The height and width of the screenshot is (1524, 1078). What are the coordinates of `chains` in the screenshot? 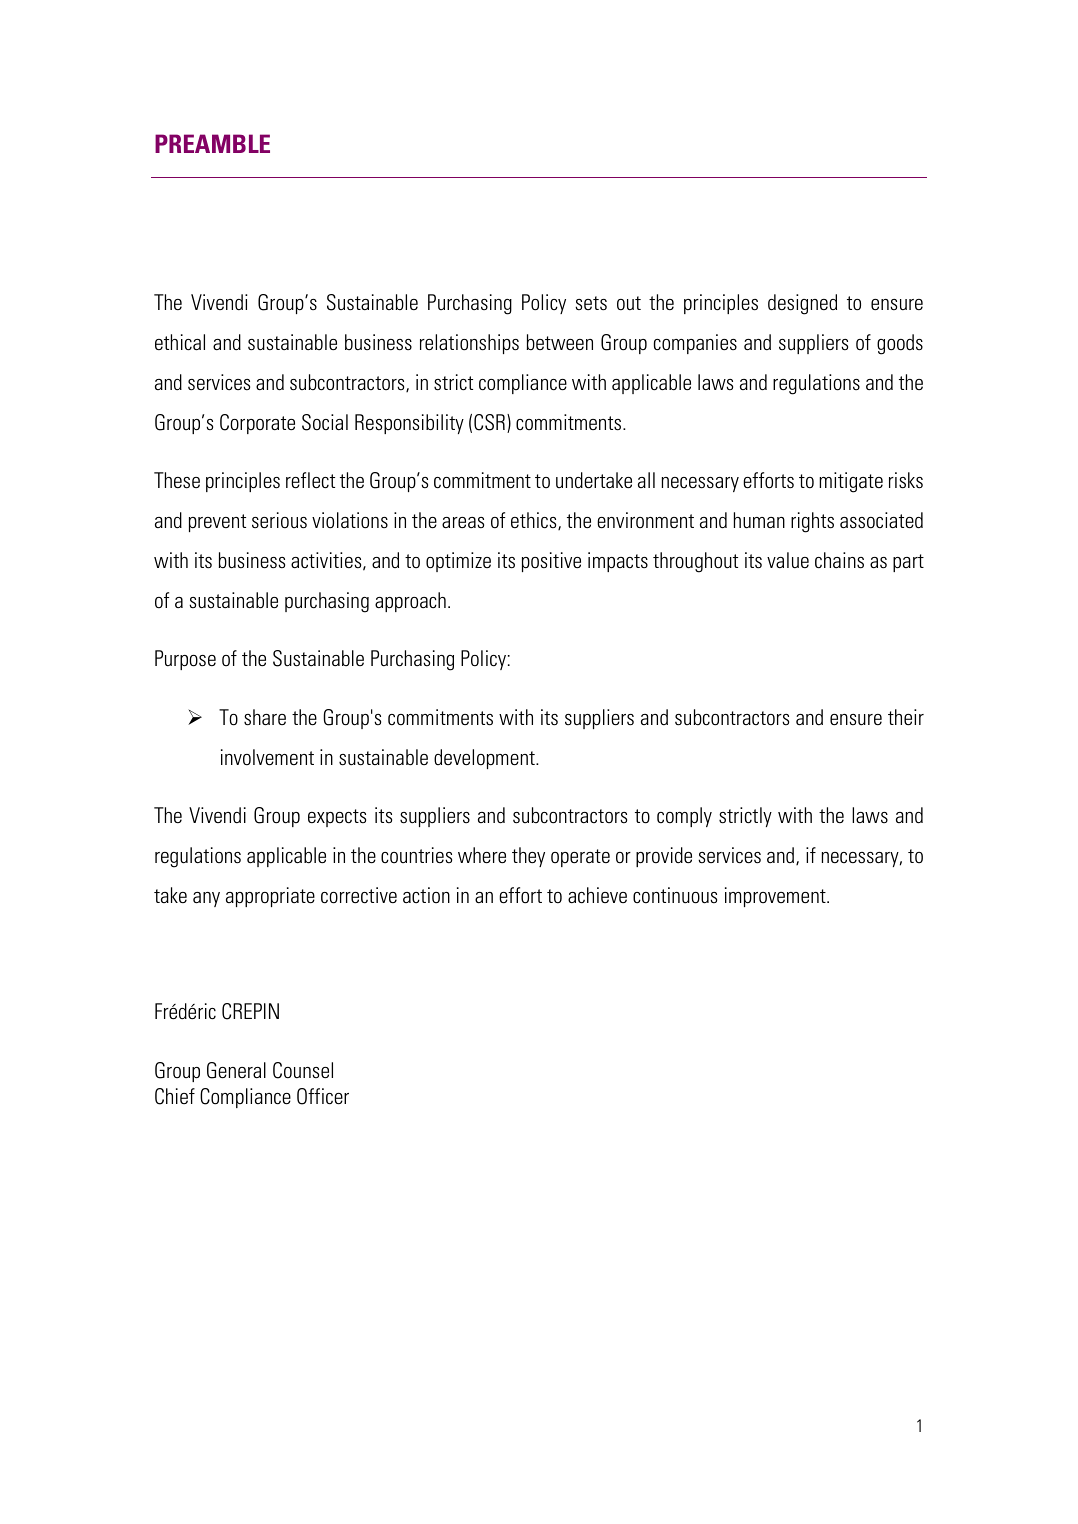 It's located at (839, 560).
